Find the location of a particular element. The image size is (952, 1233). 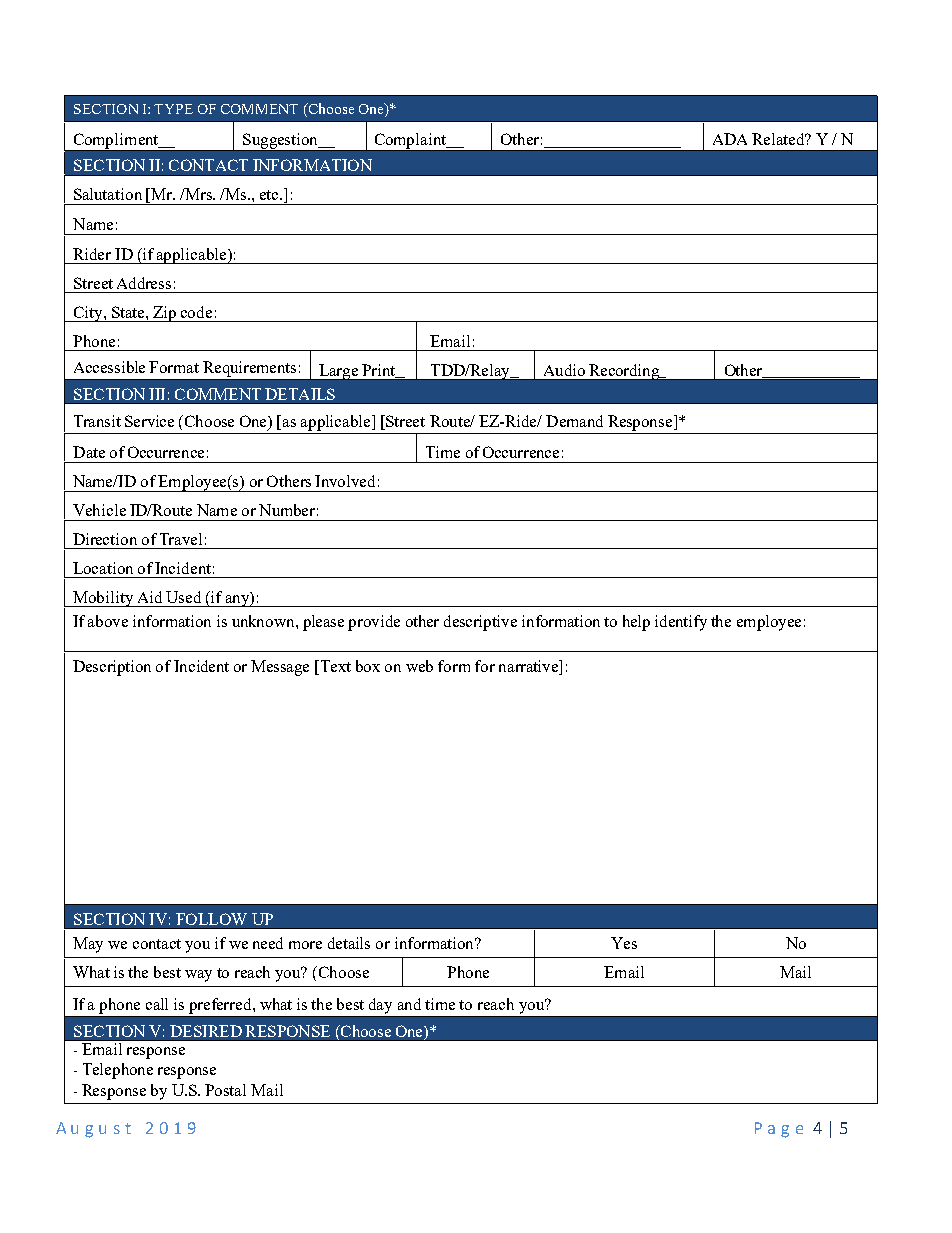

etc is located at coordinates (270, 195).
